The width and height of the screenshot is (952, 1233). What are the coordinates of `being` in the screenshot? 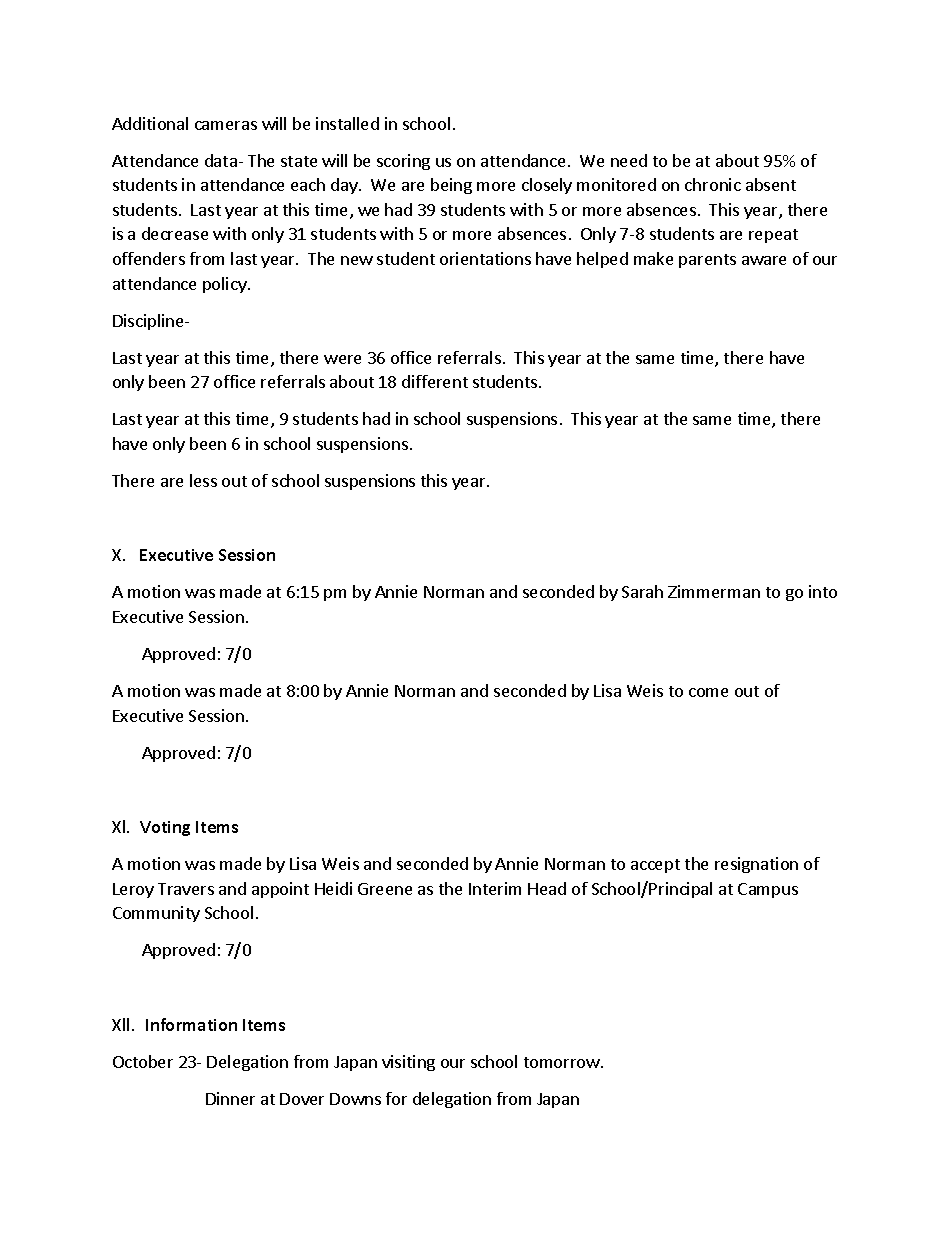 It's located at (451, 186).
